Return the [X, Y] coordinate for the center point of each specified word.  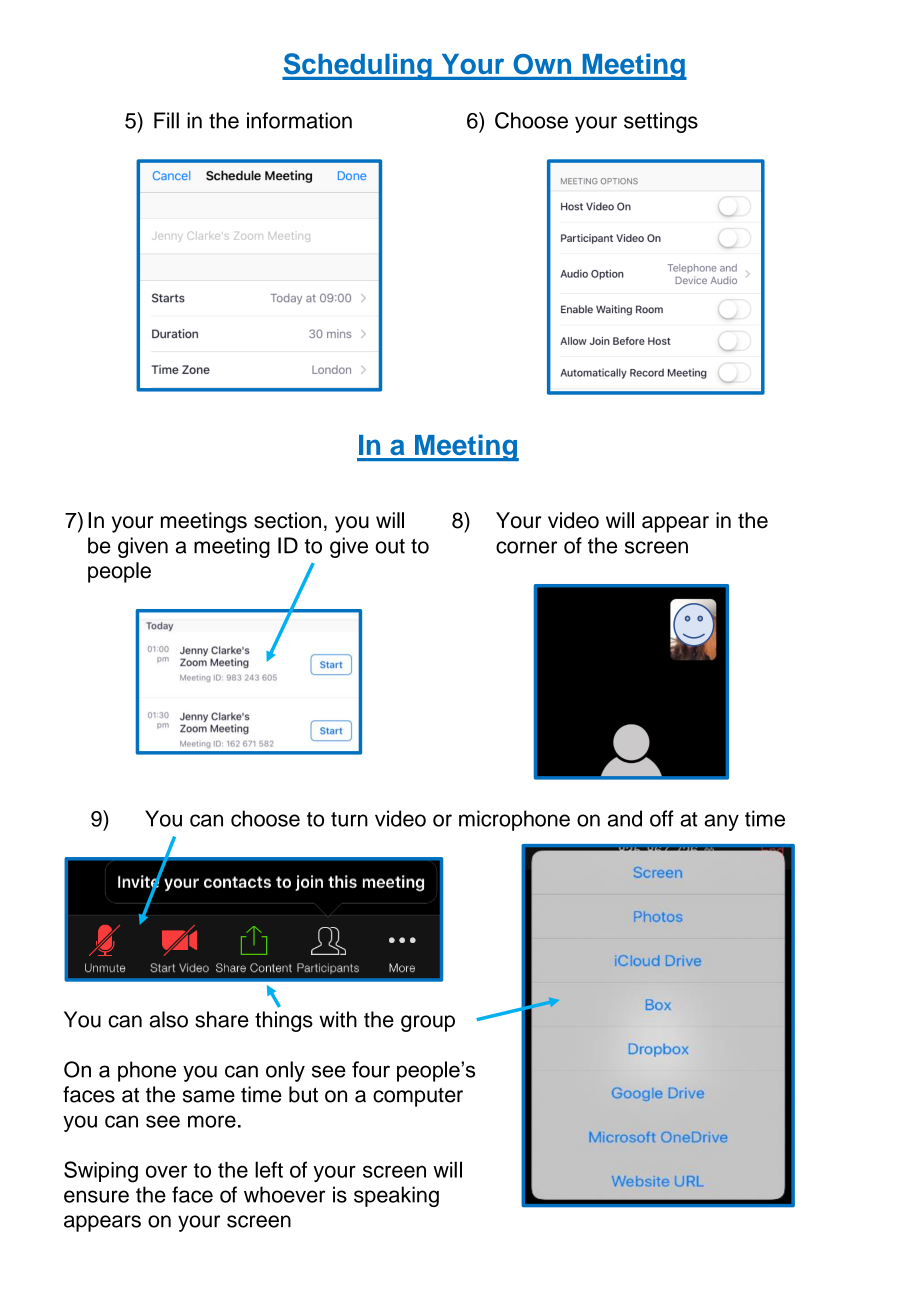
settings [661, 122]
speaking [396, 1196]
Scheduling [358, 66]
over [166, 1171]
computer [418, 1097]
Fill [166, 120]
